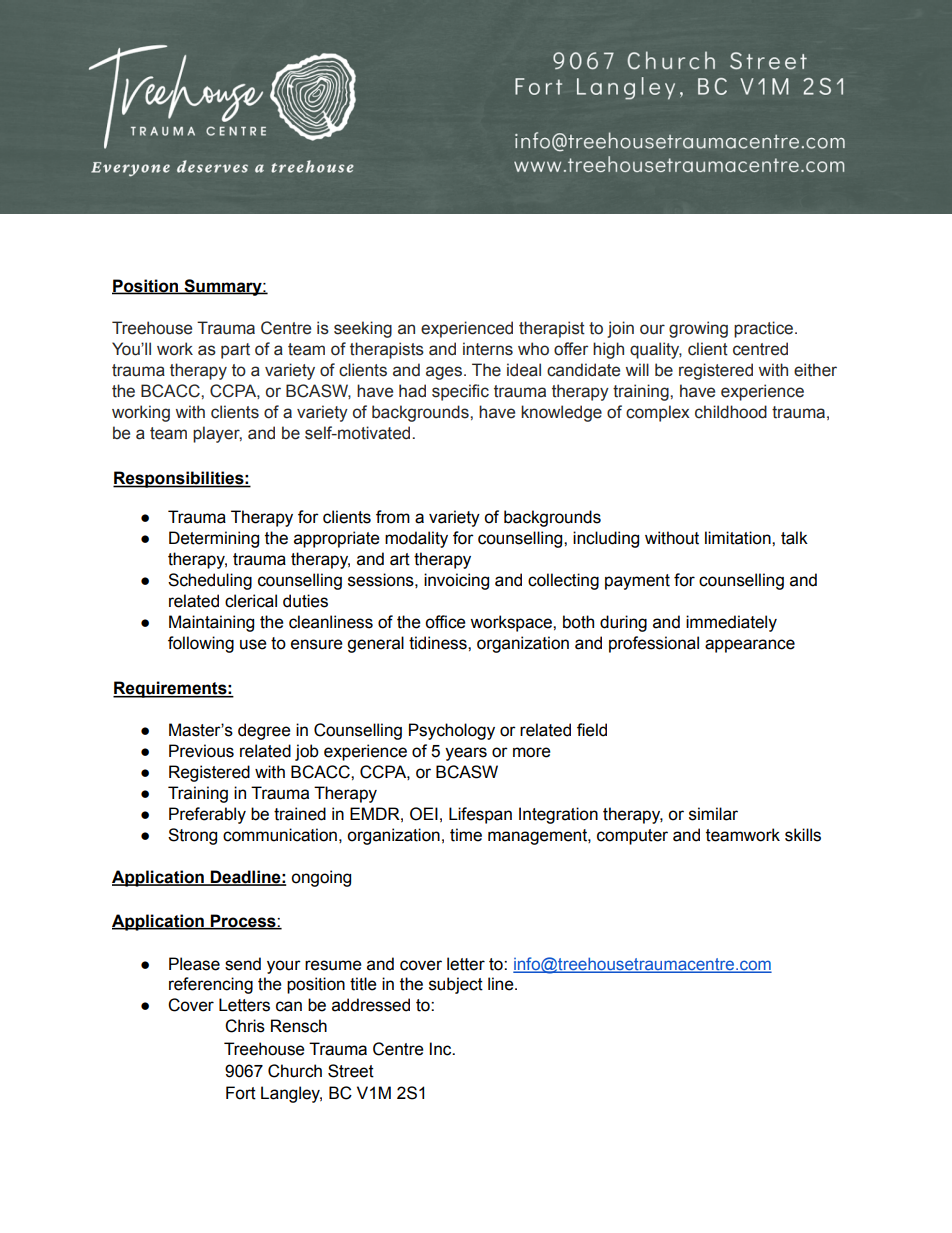 The width and height of the screenshot is (952, 1233). What do you see at coordinates (235, 351) in the screenshot?
I see `part` at bounding box center [235, 351].
